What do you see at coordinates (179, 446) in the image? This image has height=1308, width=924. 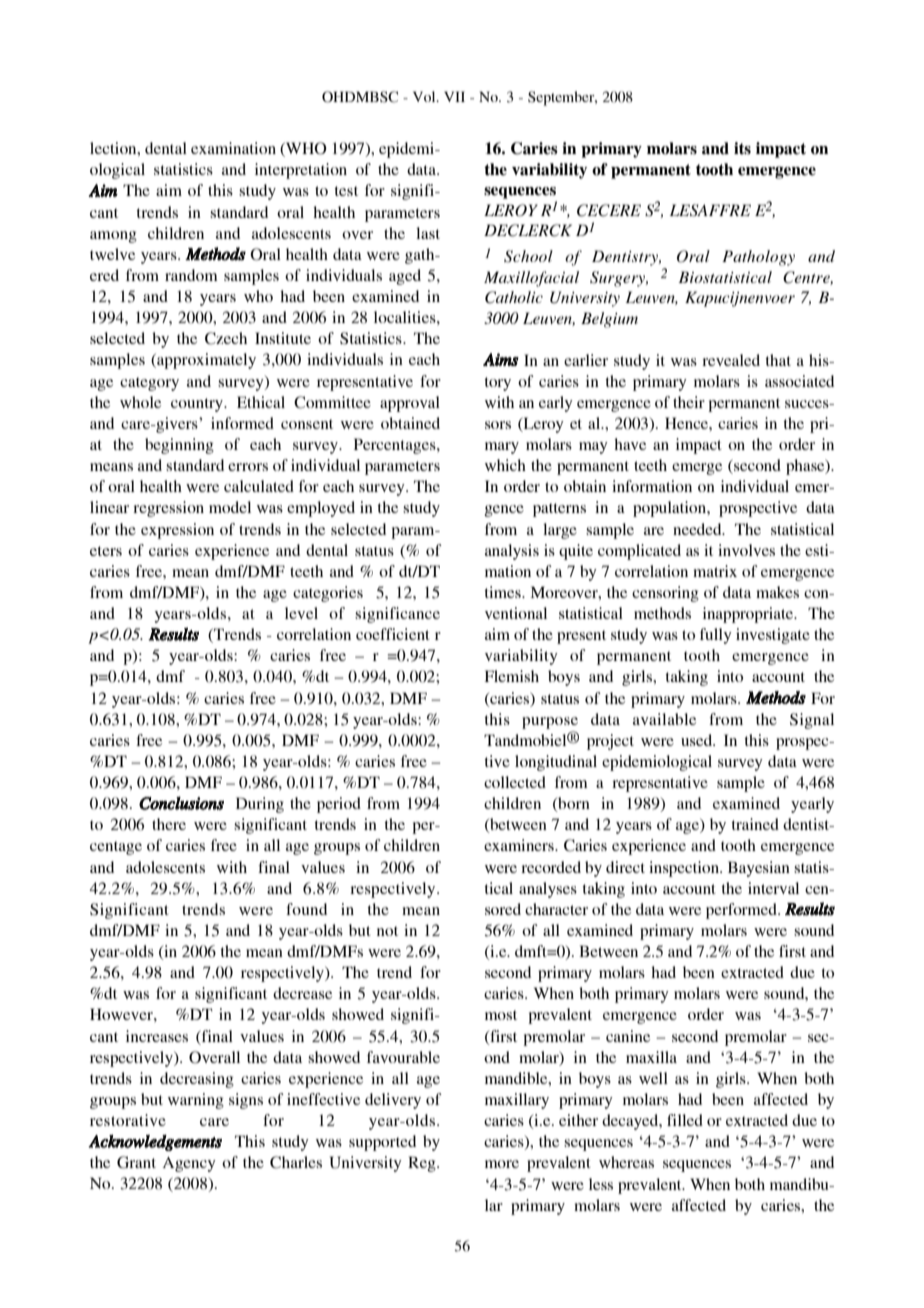 I see `beginning` at bounding box center [179, 446].
